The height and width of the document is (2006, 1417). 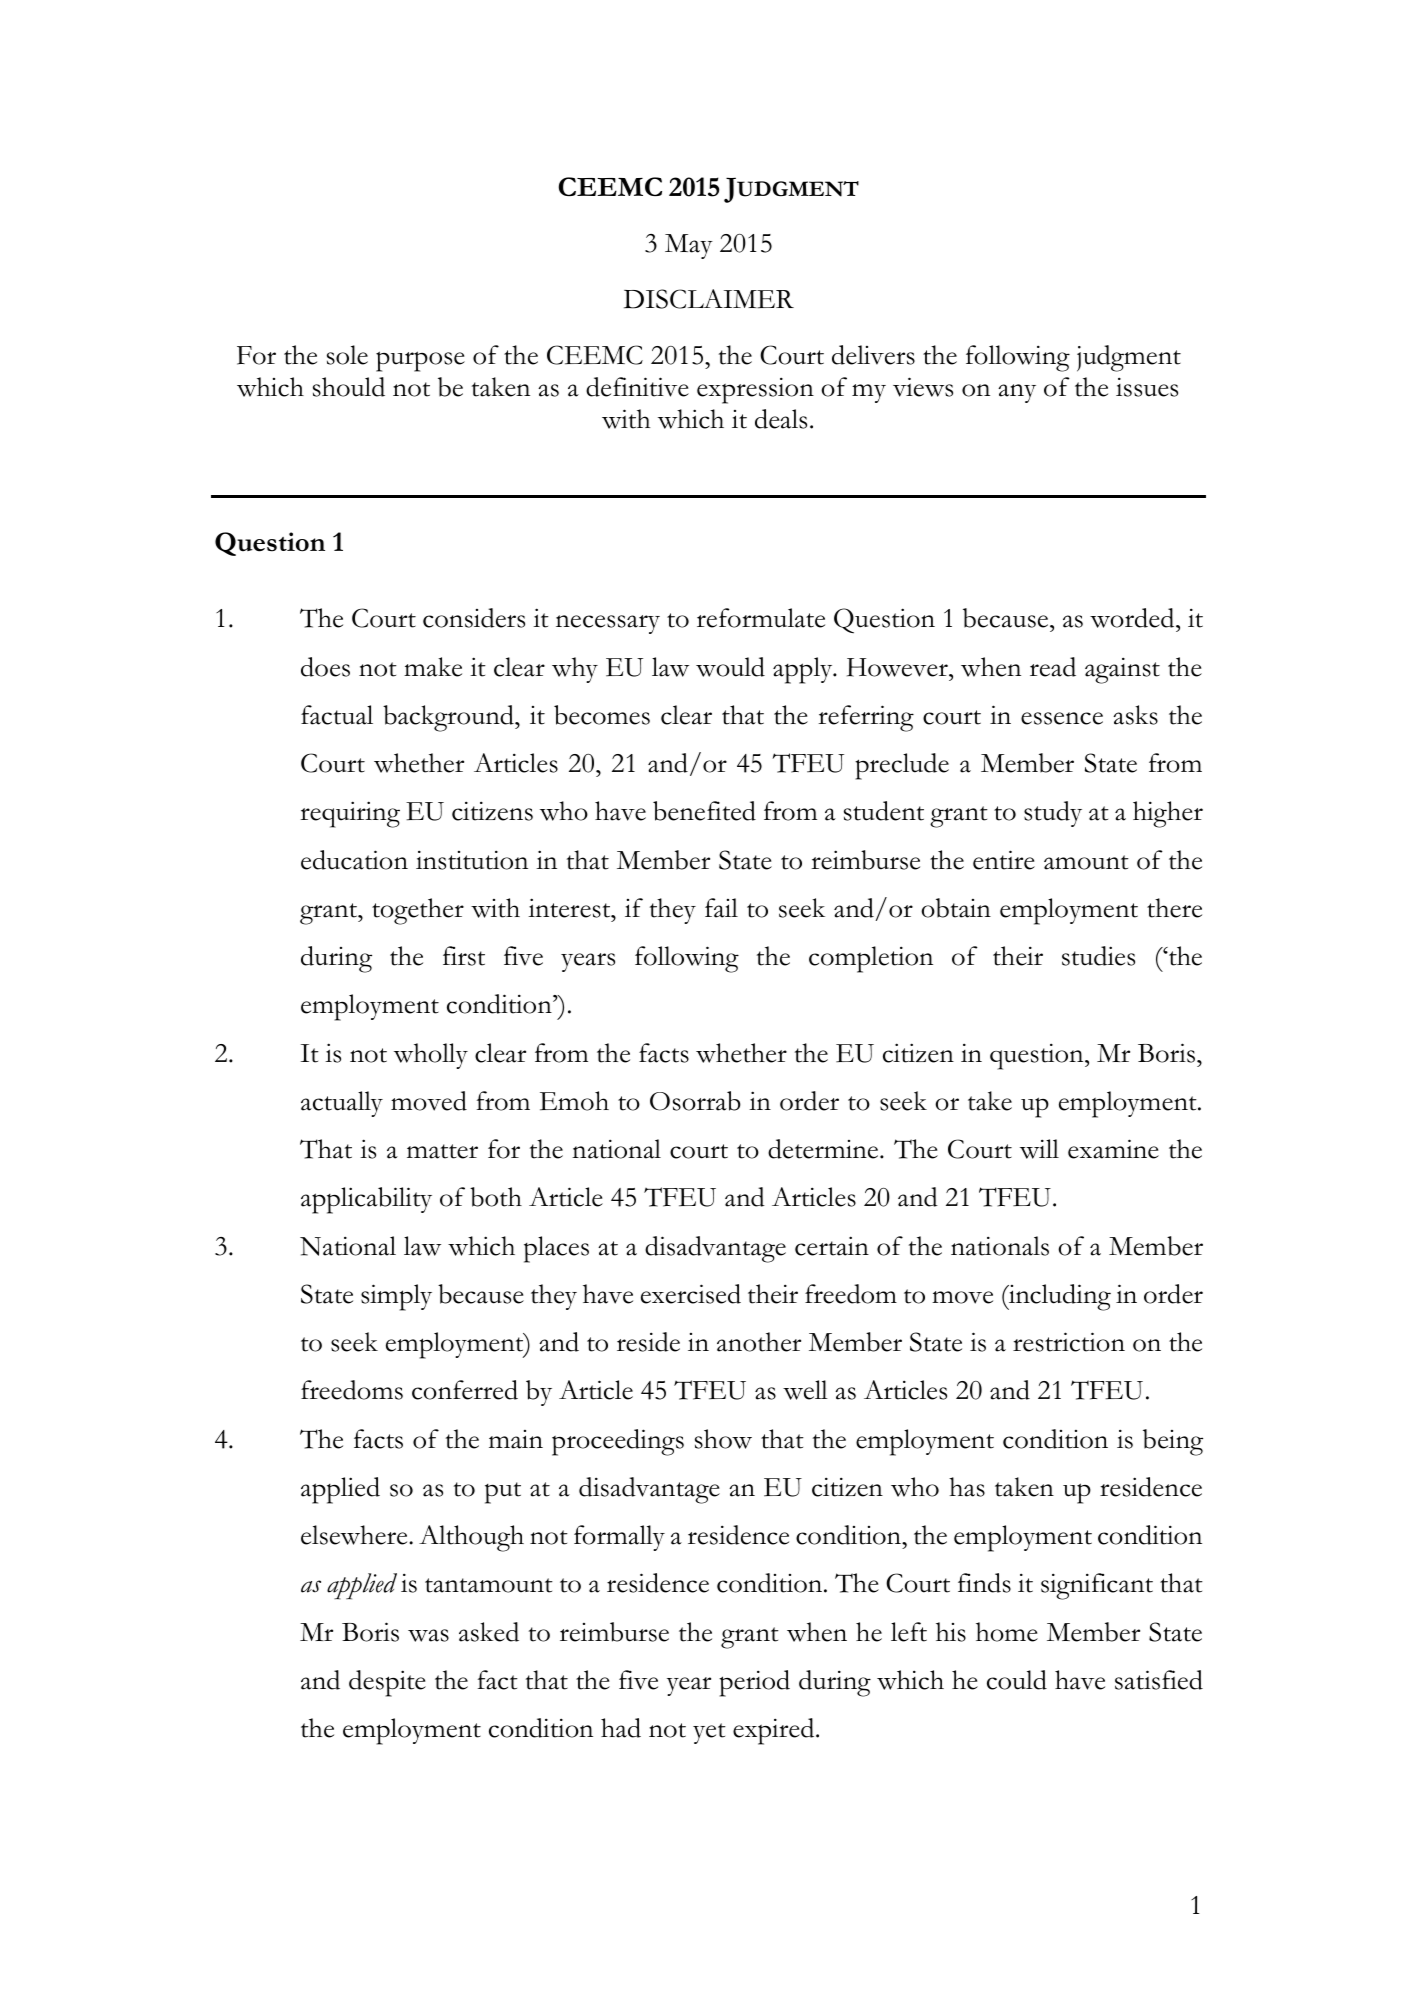 What do you see at coordinates (420, 361) in the document?
I see `purpose` at bounding box center [420, 361].
